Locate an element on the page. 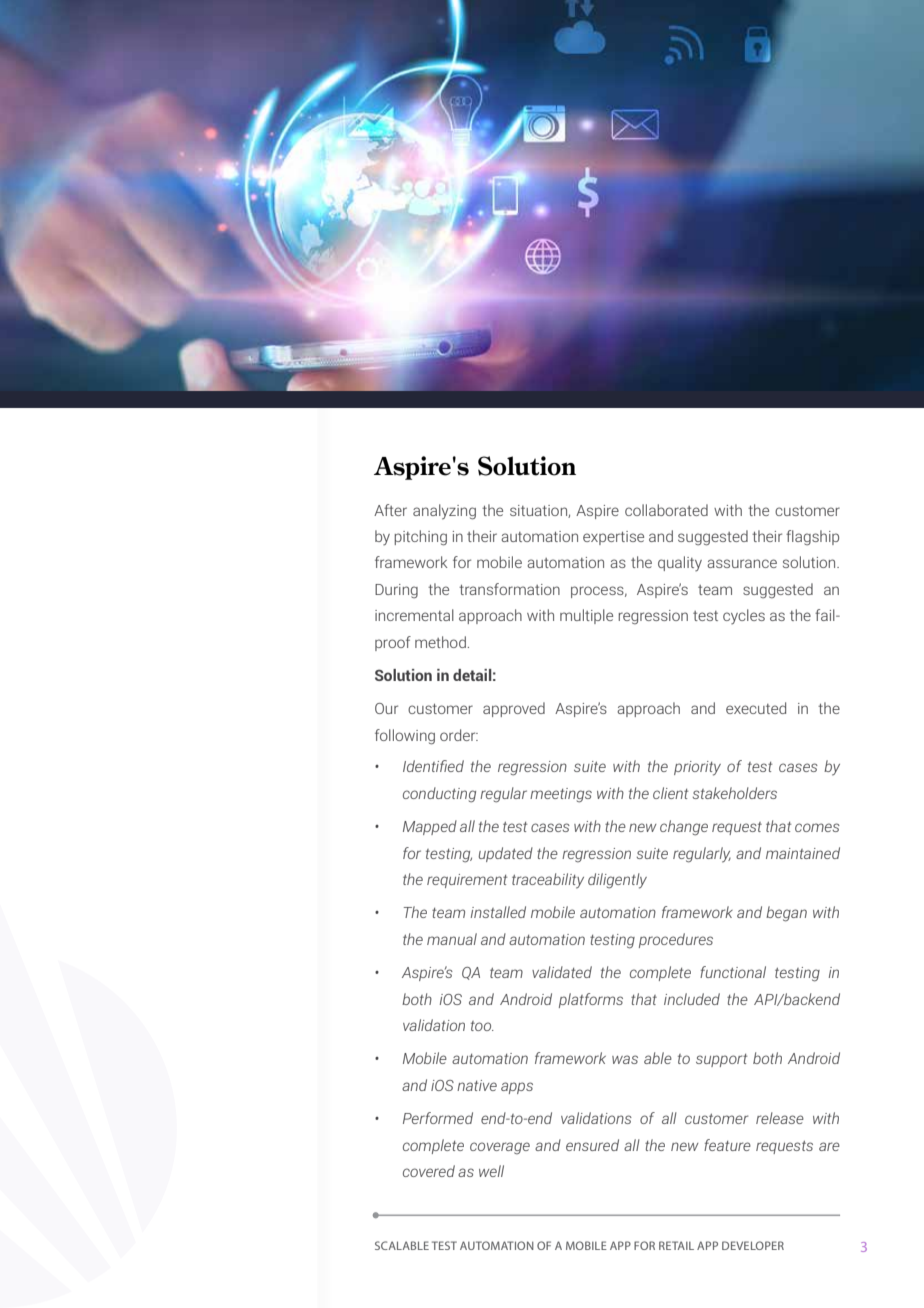 Image resolution: width=924 pixels, height=1308 pixels. Banking is located at coordinates (337, 223).
